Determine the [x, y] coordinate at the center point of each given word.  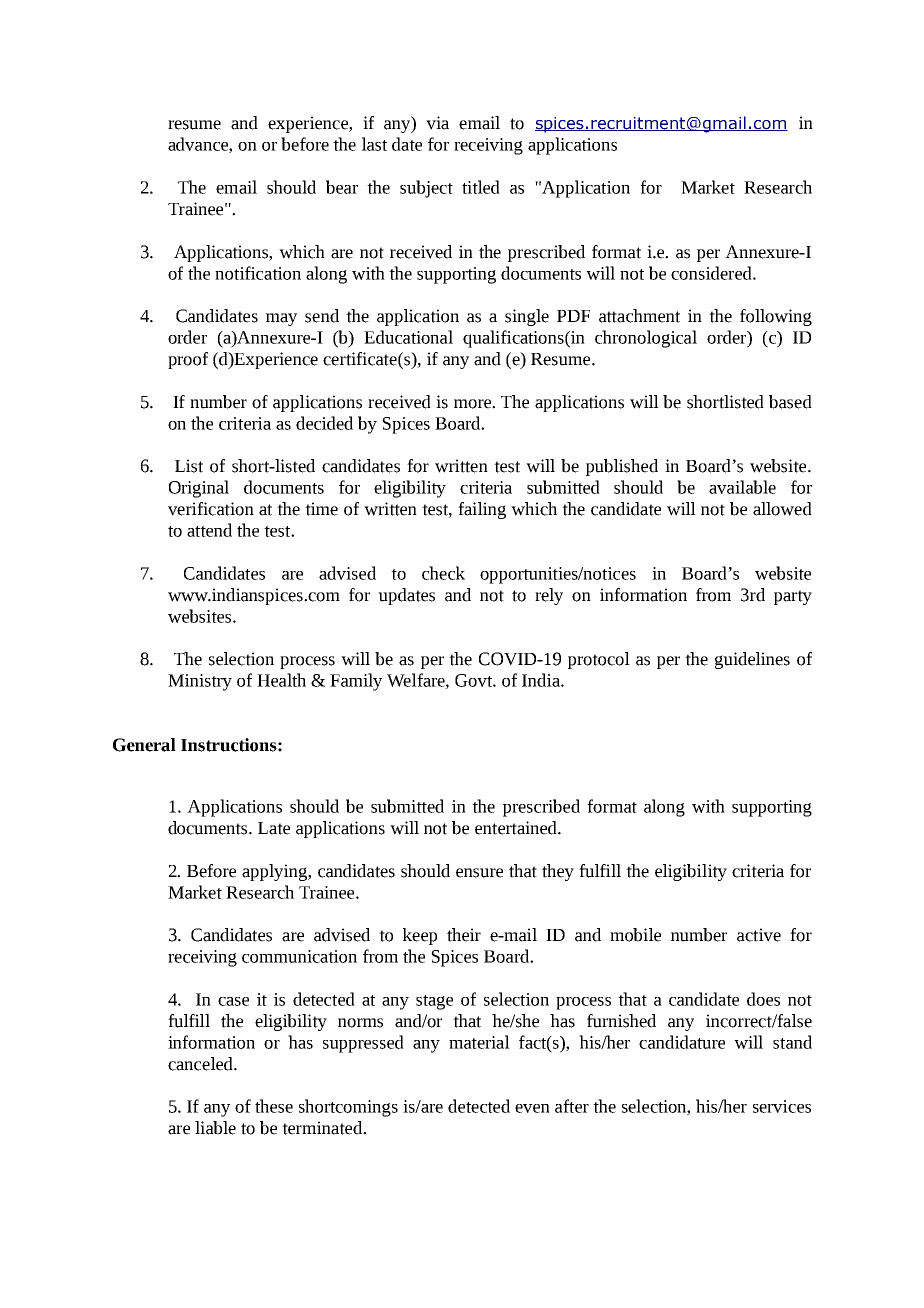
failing [482, 510]
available [742, 487]
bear [342, 187]
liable [215, 1128]
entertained [517, 828]
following [776, 317]
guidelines [752, 660]
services [782, 1106]
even [532, 1108]
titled [481, 187]
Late [274, 828]
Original [199, 489]
